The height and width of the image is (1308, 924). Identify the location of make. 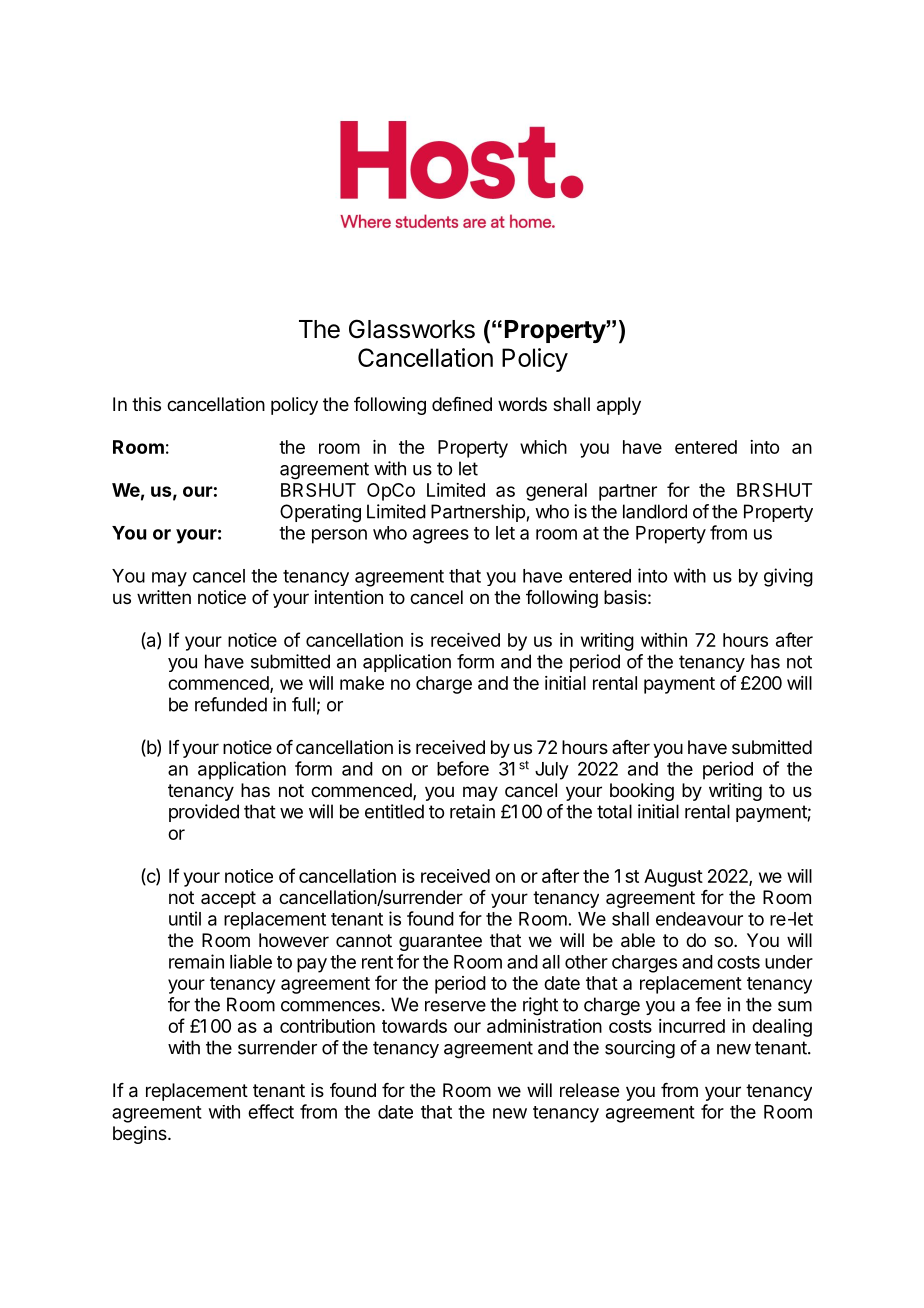
(362, 683).
